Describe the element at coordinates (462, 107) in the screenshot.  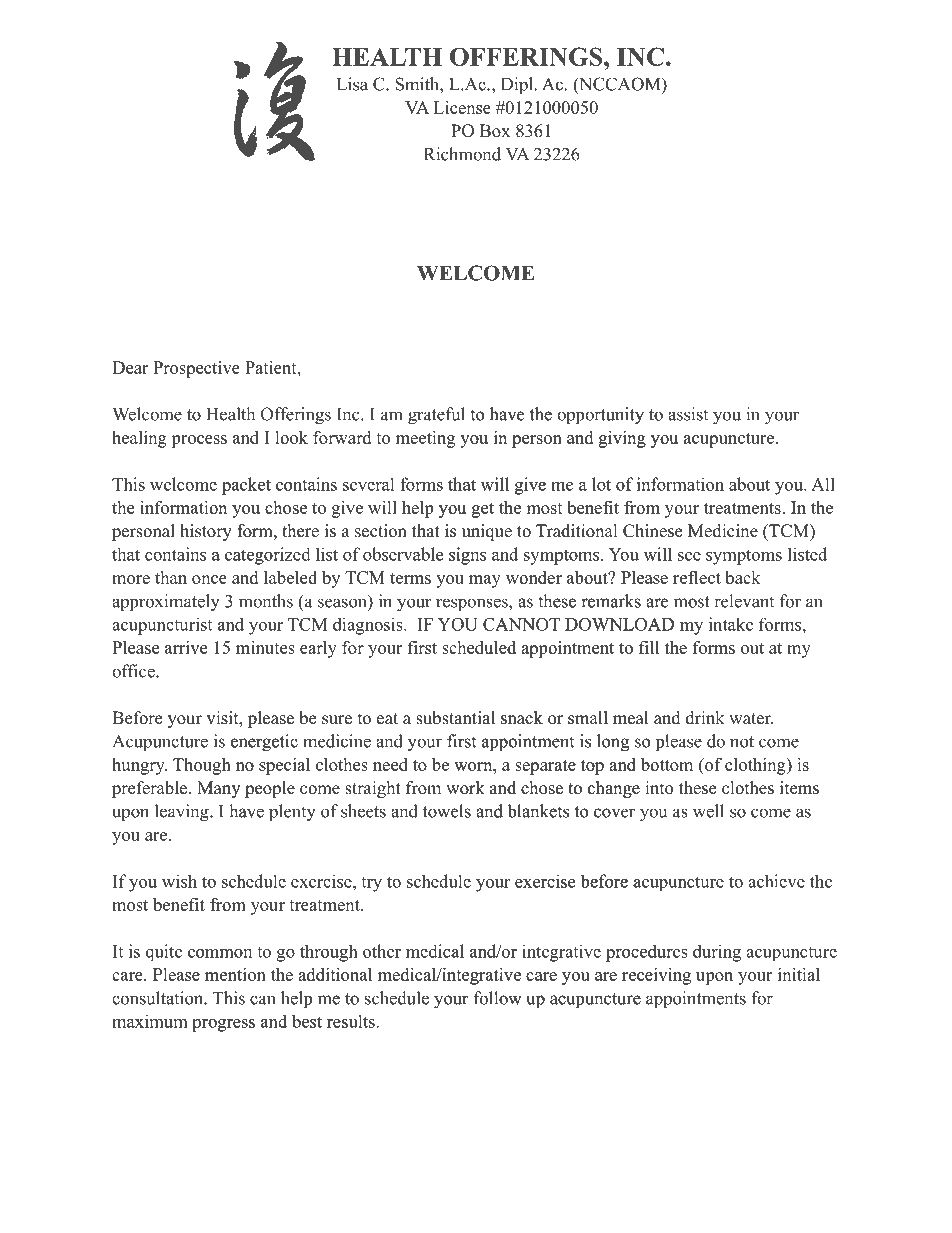
I see `License` at that location.
